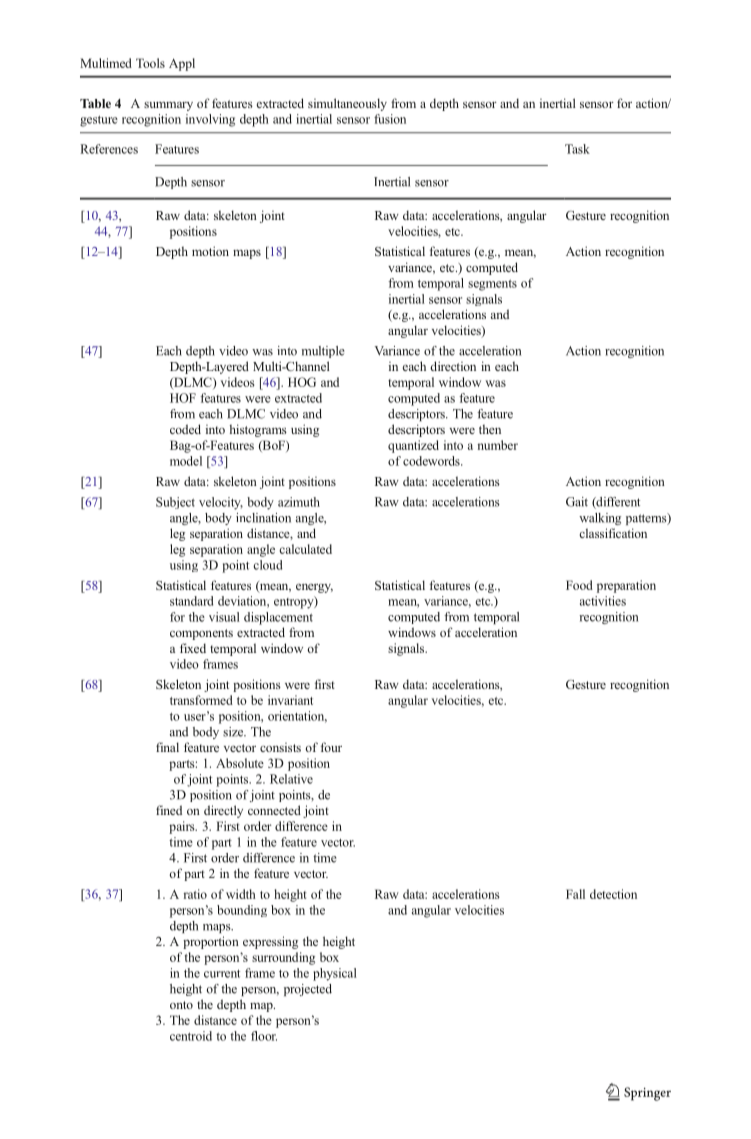 This image has width=751, height=1139. What do you see at coordinates (577, 149) in the image?
I see `Task` at bounding box center [577, 149].
